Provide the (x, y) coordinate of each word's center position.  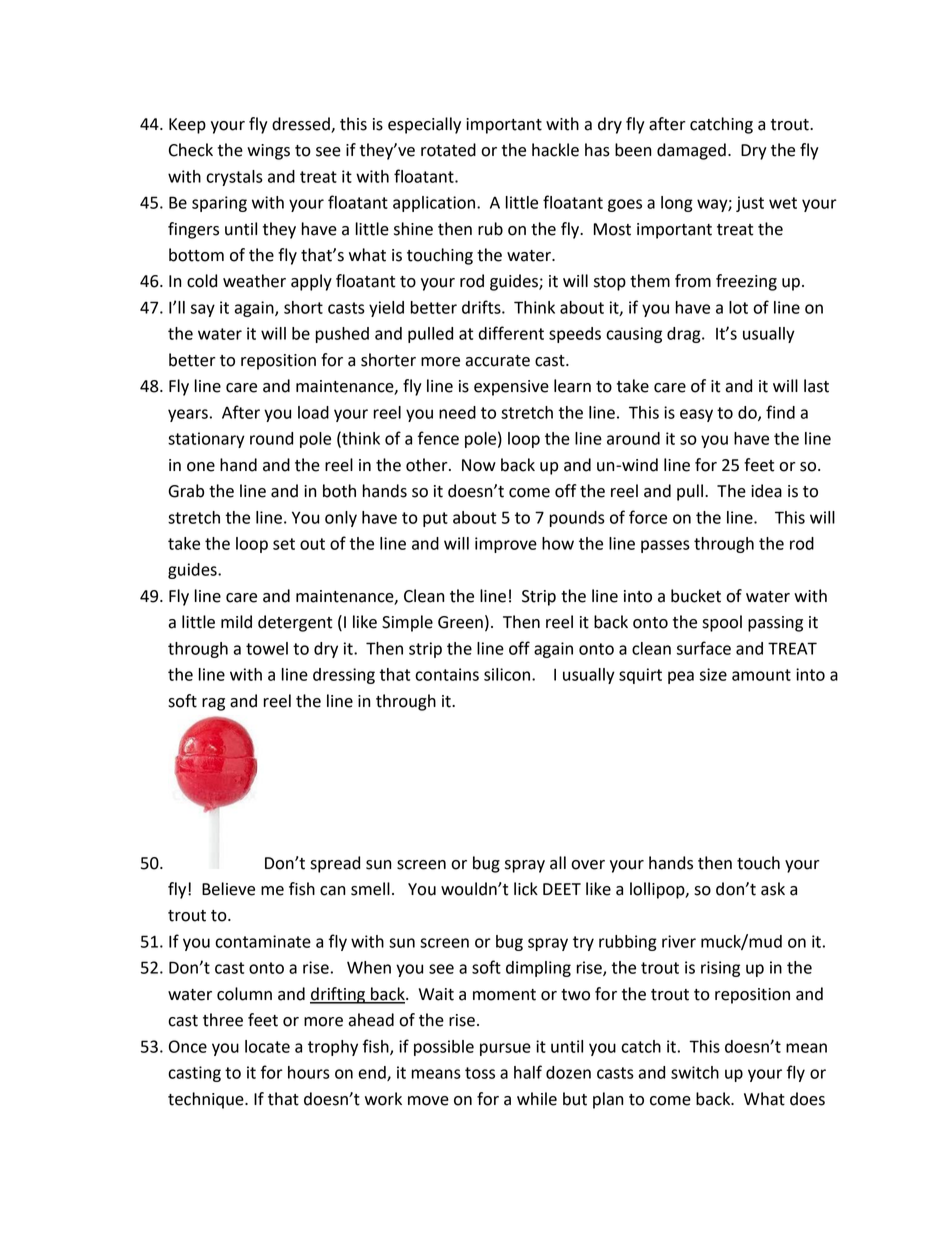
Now (479, 465)
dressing (344, 676)
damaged (691, 151)
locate (267, 1046)
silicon (507, 674)
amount (761, 675)
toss (480, 1073)
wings (268, 152)
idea (766, 491)
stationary (206, 440)
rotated (448, 150)
